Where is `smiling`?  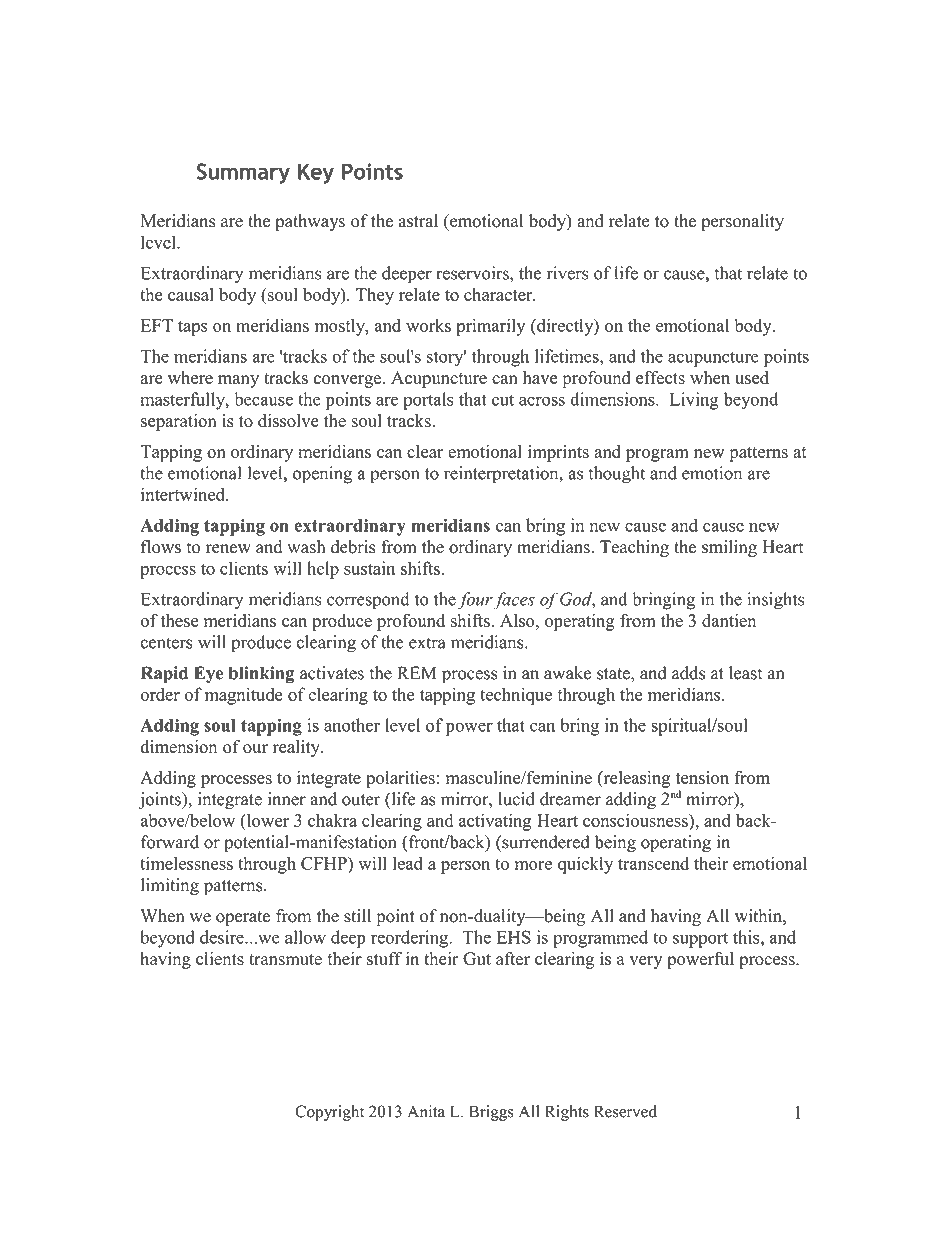 smiling is located at coordinates (729, 548).
